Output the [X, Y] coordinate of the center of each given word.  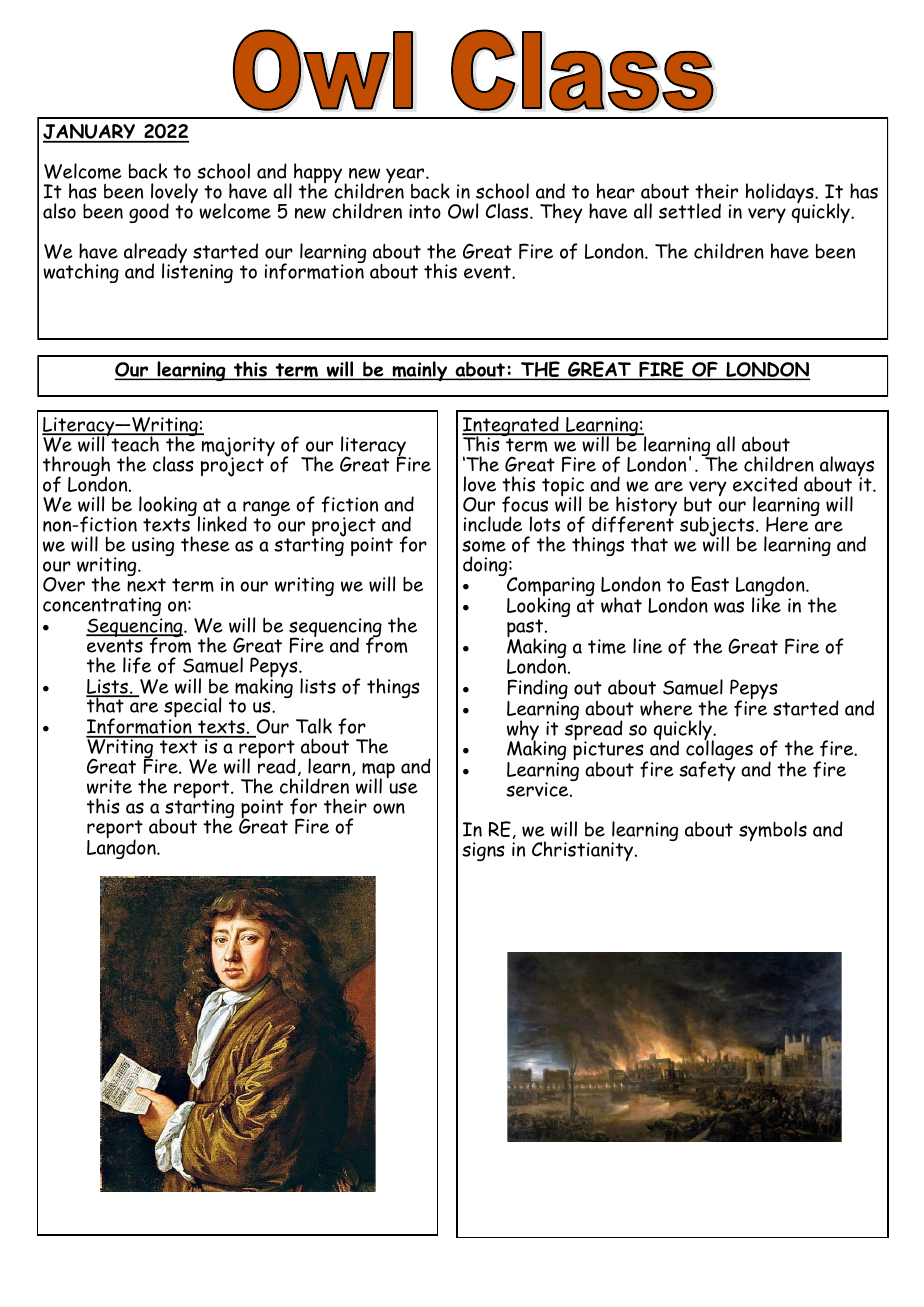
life [137, 665]
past [526, 630]
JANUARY [90, 133]
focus [525, 504]
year [406, 177]
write [109, 786]
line [647, 646]
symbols [773, 831]
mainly [420, 371]
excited [765, 484]
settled [690, 211]
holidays [781, 194]
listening [197, 272]
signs [483, 851]
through [76, 467]
